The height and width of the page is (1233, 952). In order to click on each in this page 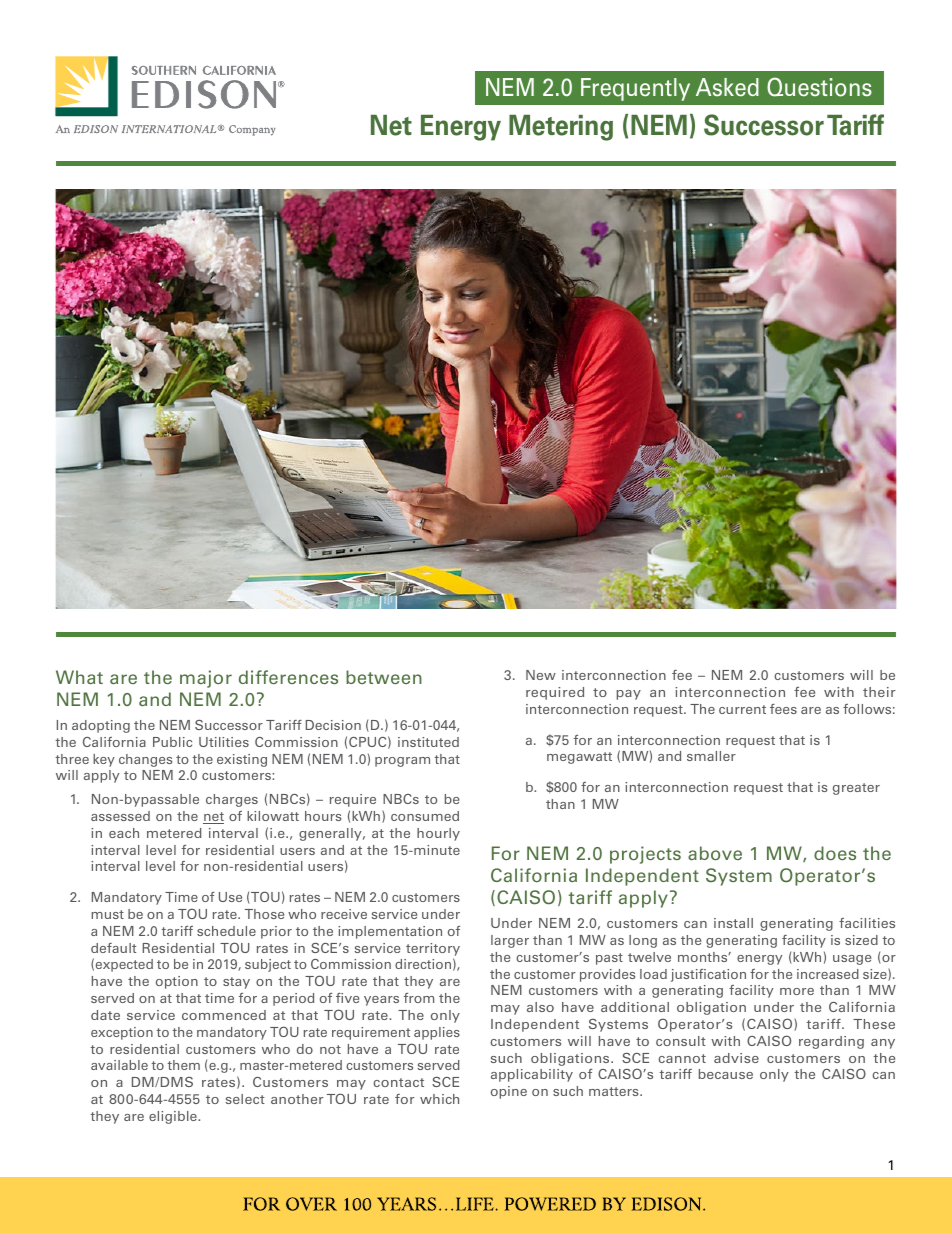, I will do `click(124, 833)`.
